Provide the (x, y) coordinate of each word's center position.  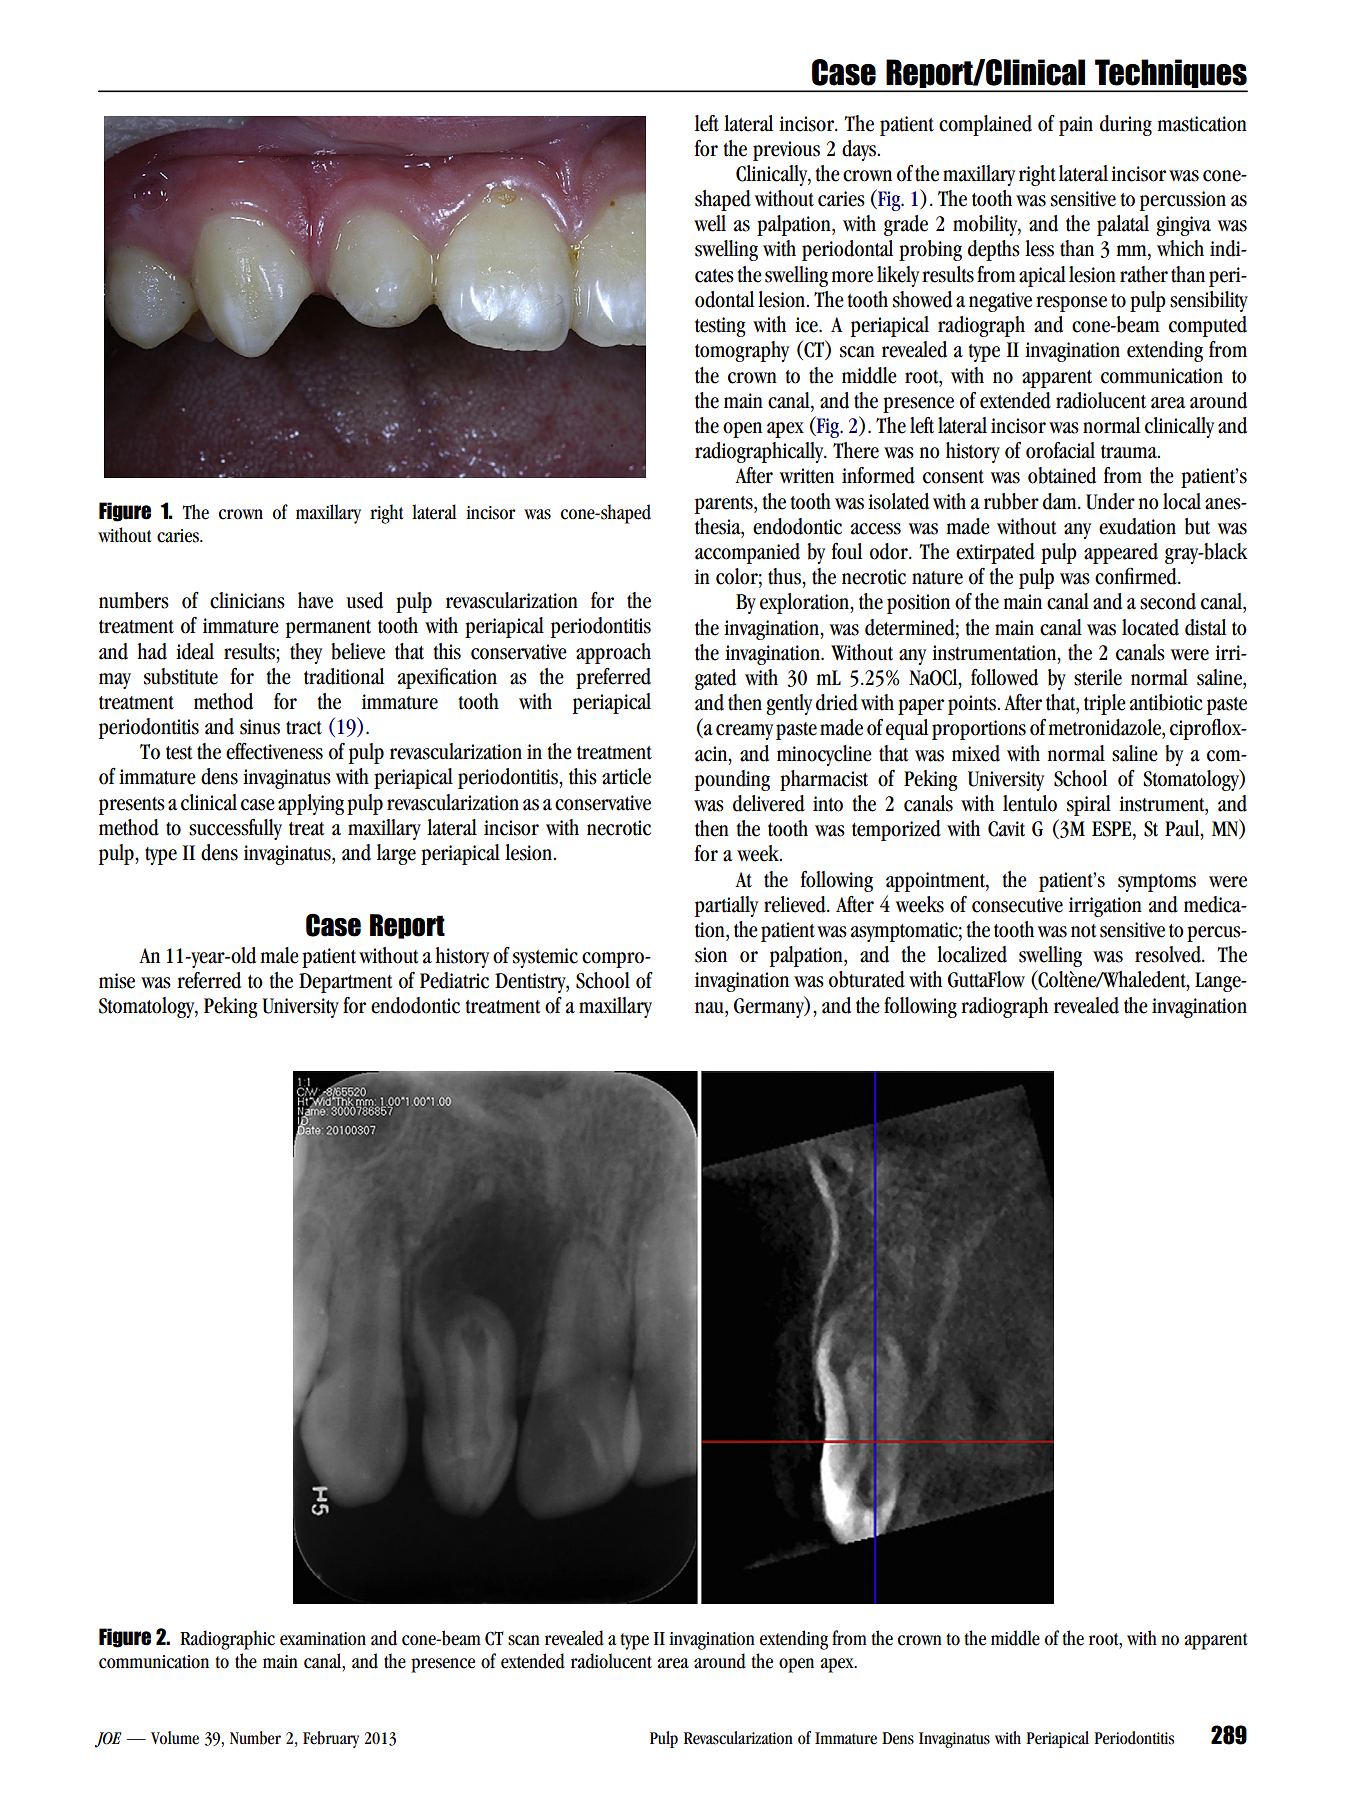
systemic (545, 958)
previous (786, 151)
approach (613, 653)
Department (346, 983)
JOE (108, 1740)
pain (1076, 126)
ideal (195, 651)
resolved (1169, 954)
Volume (175, 1738)
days (860, 150)
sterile (1098, 677)
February (331, 1739)
